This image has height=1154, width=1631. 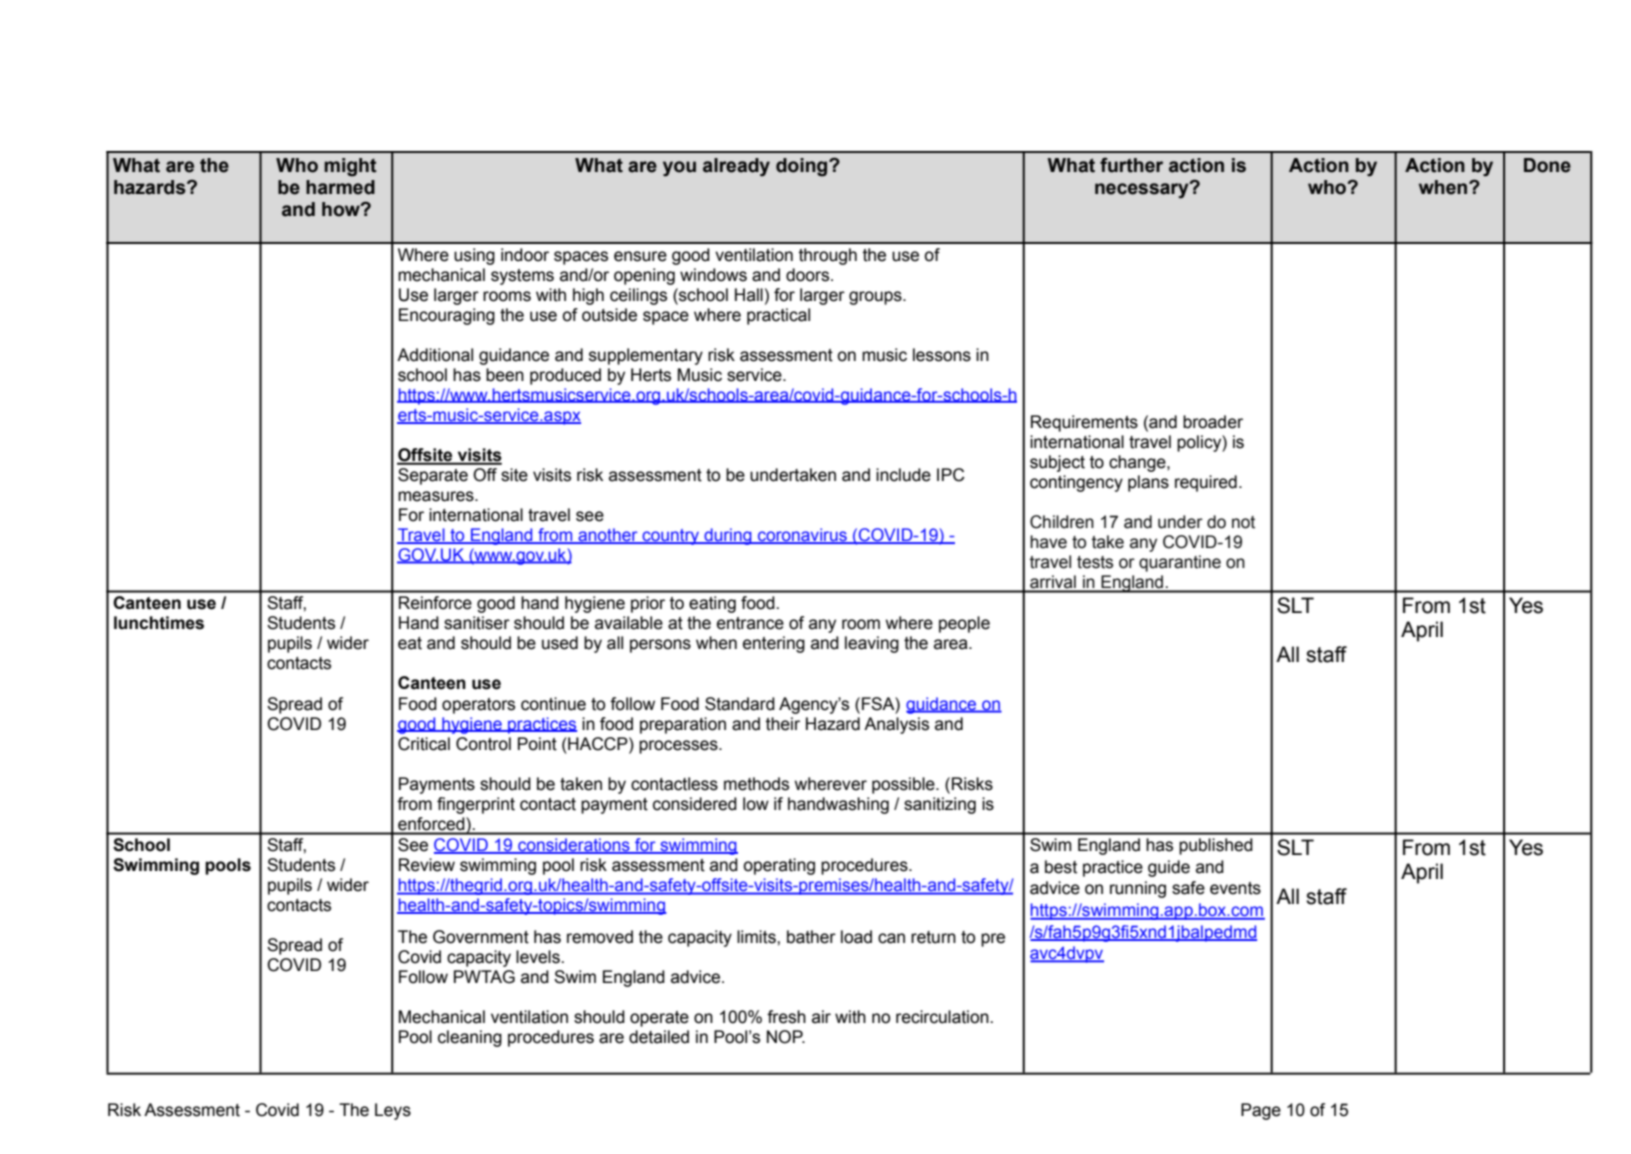 I want to click on possible, so click(x=904, y=785).
